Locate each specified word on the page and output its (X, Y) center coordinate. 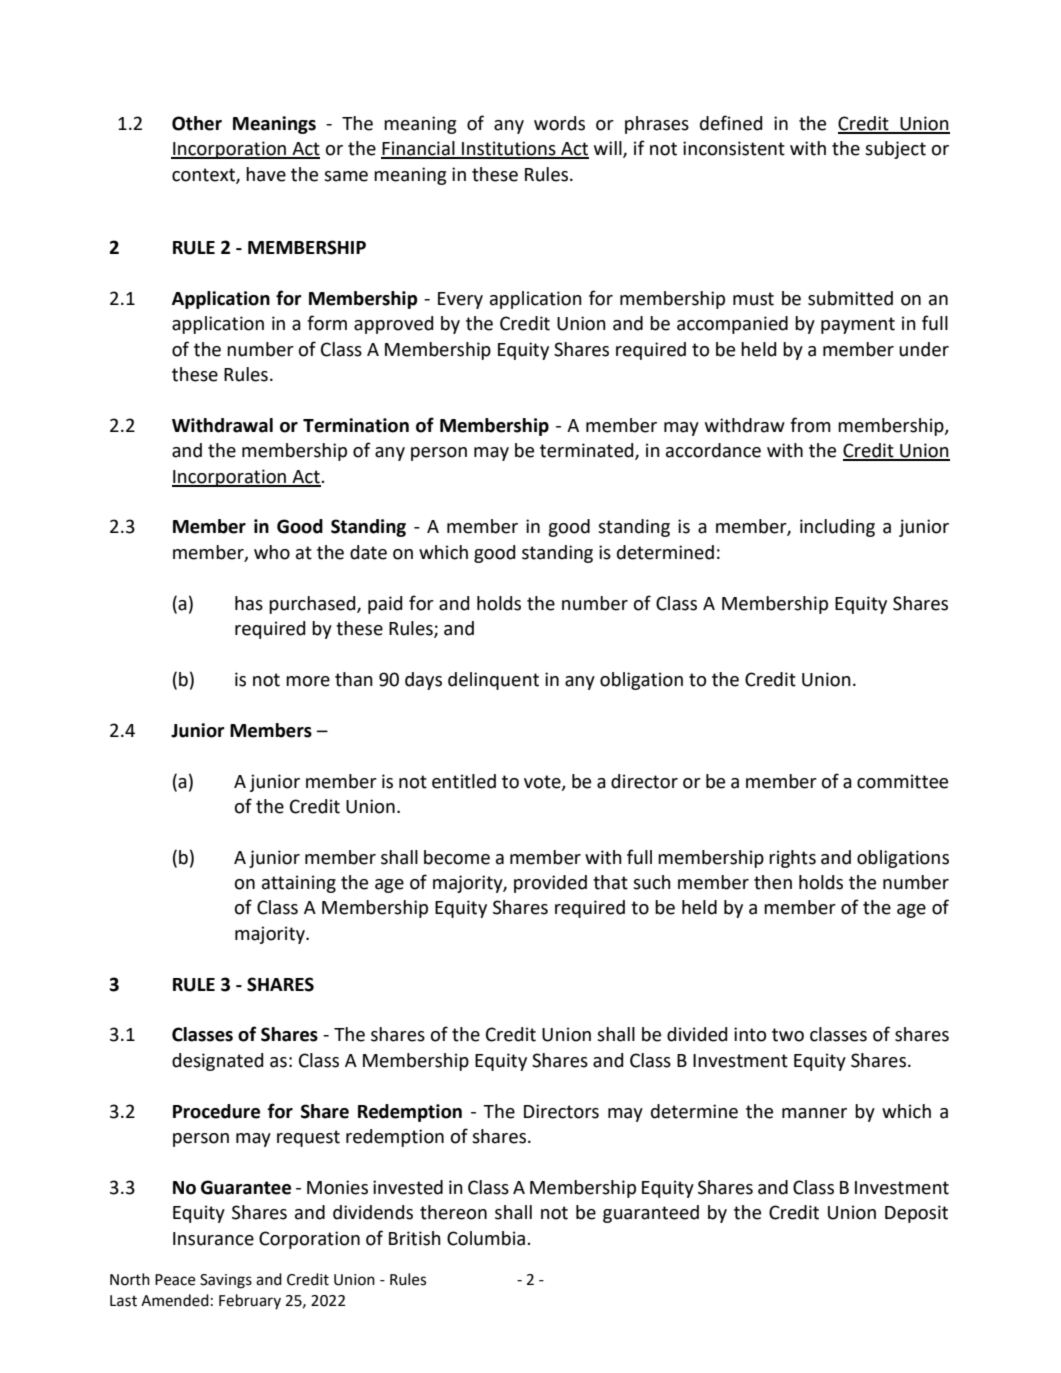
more (308, 681)
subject (895, 150)
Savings (226, 1281)
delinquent (493, 681)
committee (902, 781)
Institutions (509, 149)
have (266, 174)
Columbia (486, 1238)
